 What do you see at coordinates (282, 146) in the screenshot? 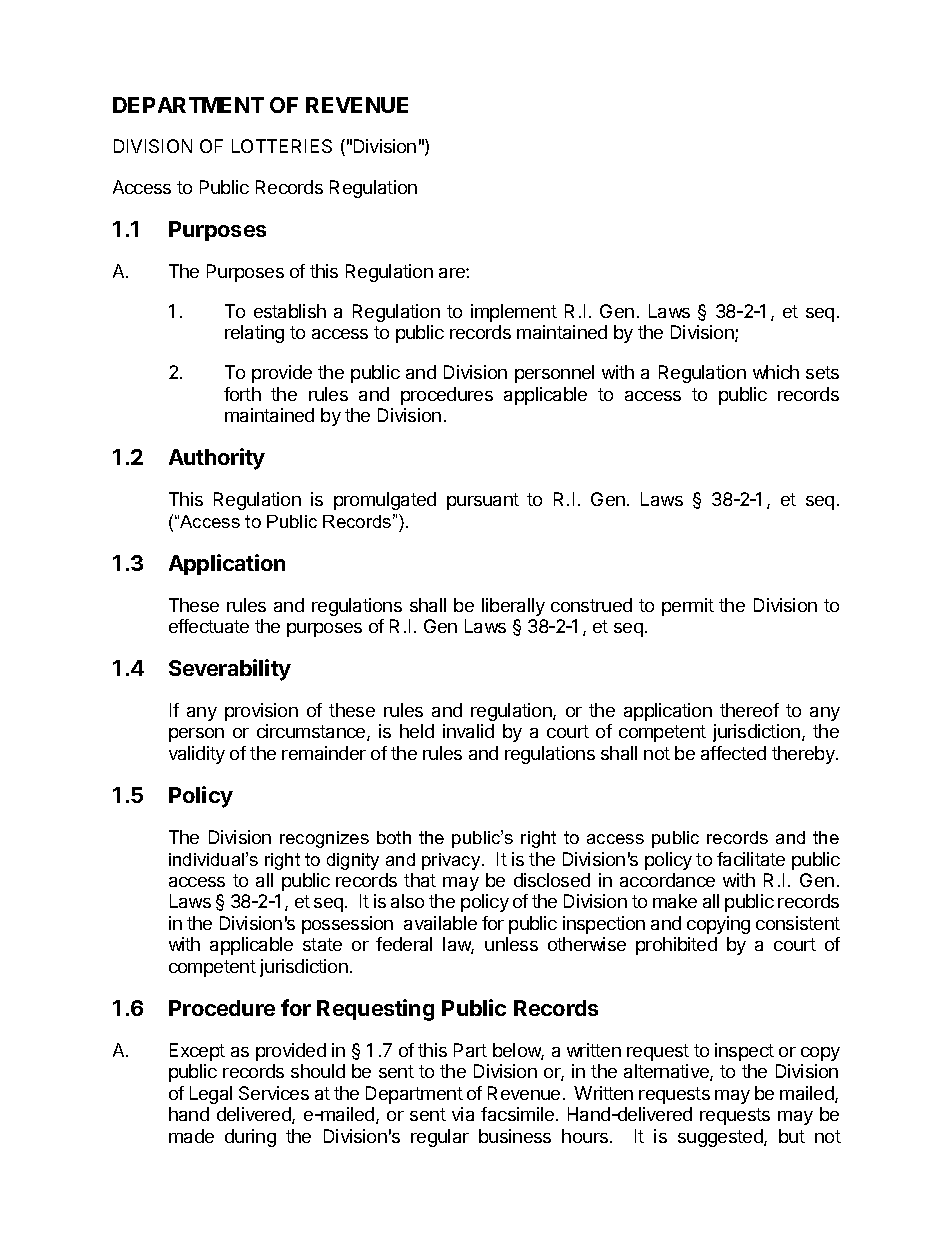
I see `LOTTERIES` at bounding box center [282, 146].
